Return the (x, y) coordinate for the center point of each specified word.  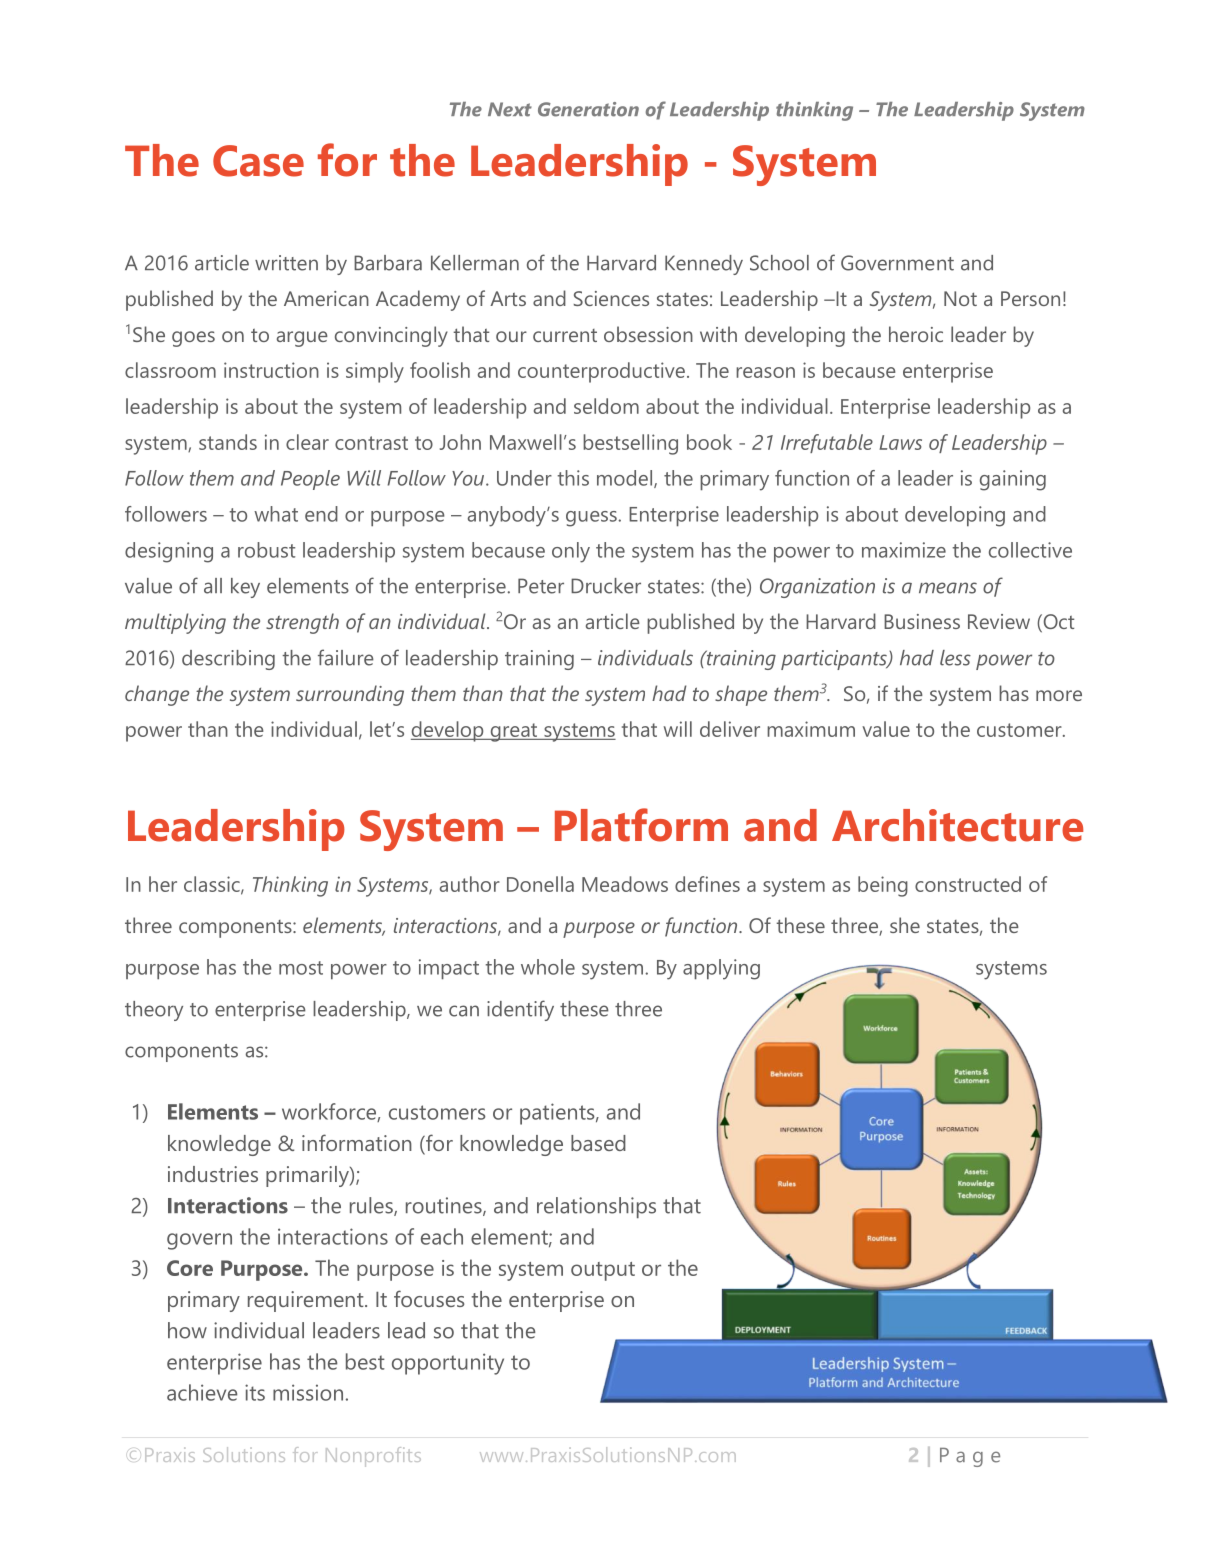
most (301, 968)
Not (960, 298)
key (245, 588)
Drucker (606, 586)
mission (308, 1392)
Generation (588, 109)
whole (548, 967)
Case (258, 161)
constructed (968, 884)
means (948, 588)
